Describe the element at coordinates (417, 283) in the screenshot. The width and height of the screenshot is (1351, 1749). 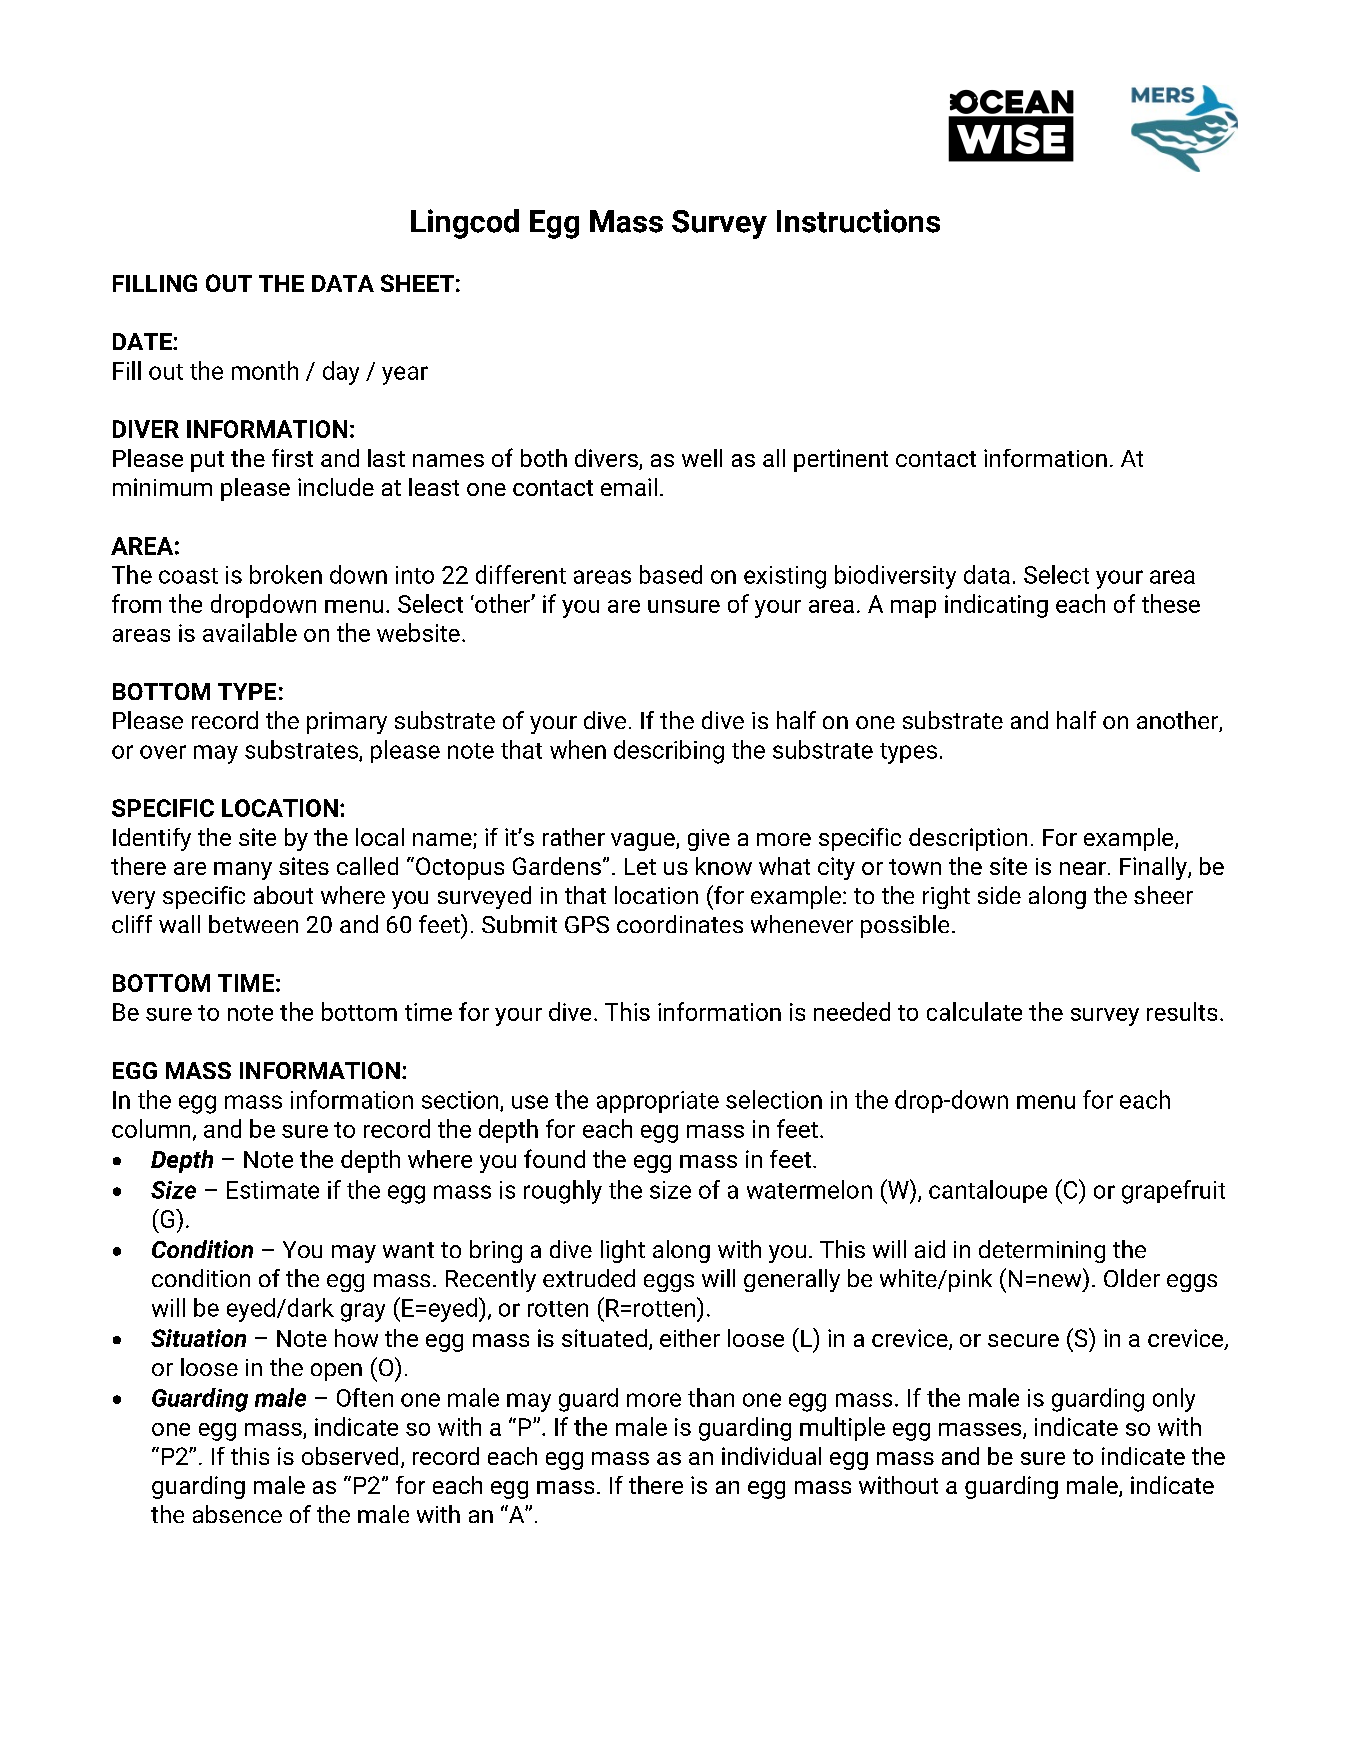
I see `SHEET` at that location.
